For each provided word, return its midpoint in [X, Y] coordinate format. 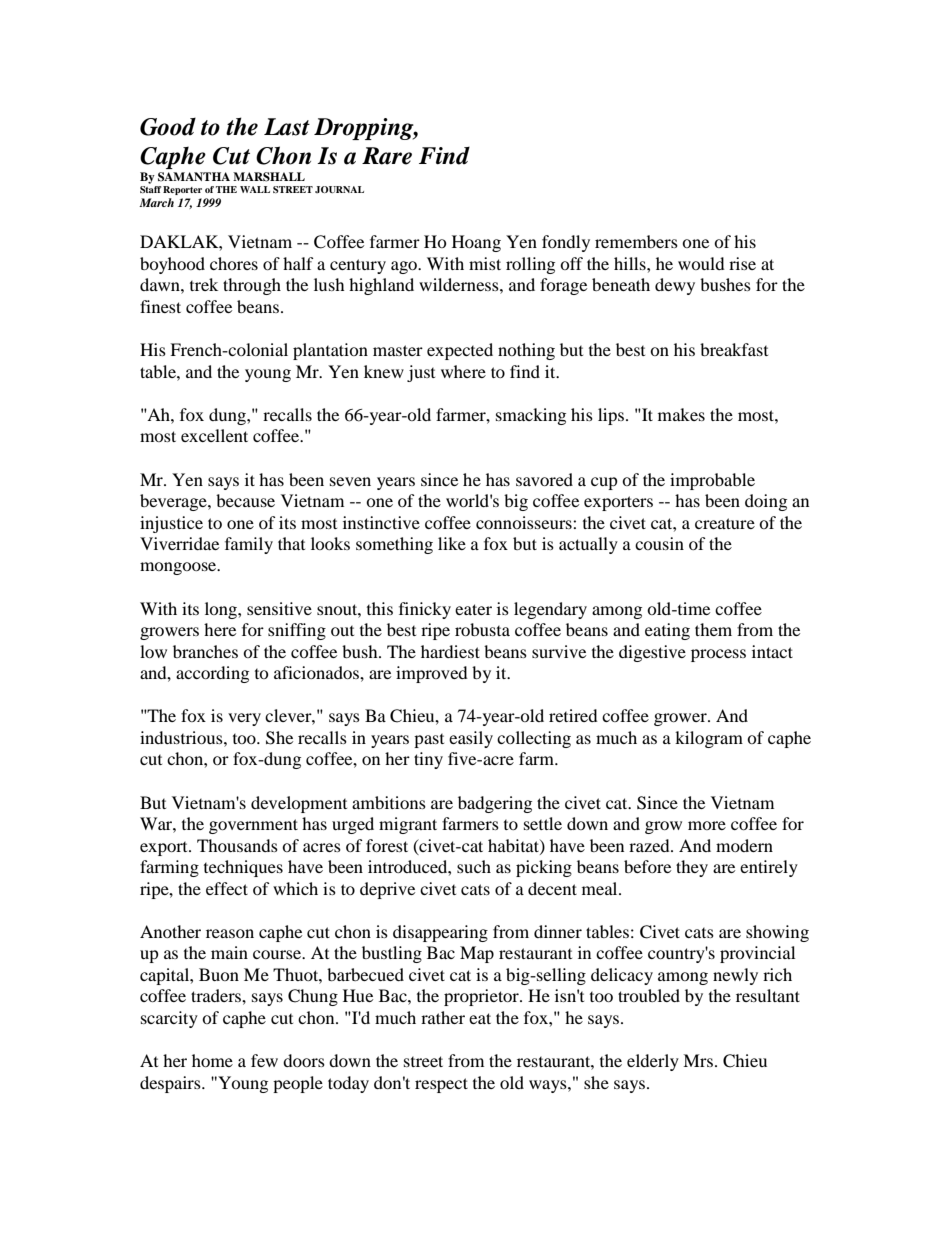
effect [227, 888]
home [212, 1060]
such [474, 866]
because [245, 500]
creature [725, 523]
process [718, 655]
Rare [387, 156]
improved [432, 674]
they [692, 868]
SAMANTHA [194, 177]
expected [460, 351]
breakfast [734, 349]
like [452, 543]
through [252, 286]
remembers [636, 241]
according [212, 674]
